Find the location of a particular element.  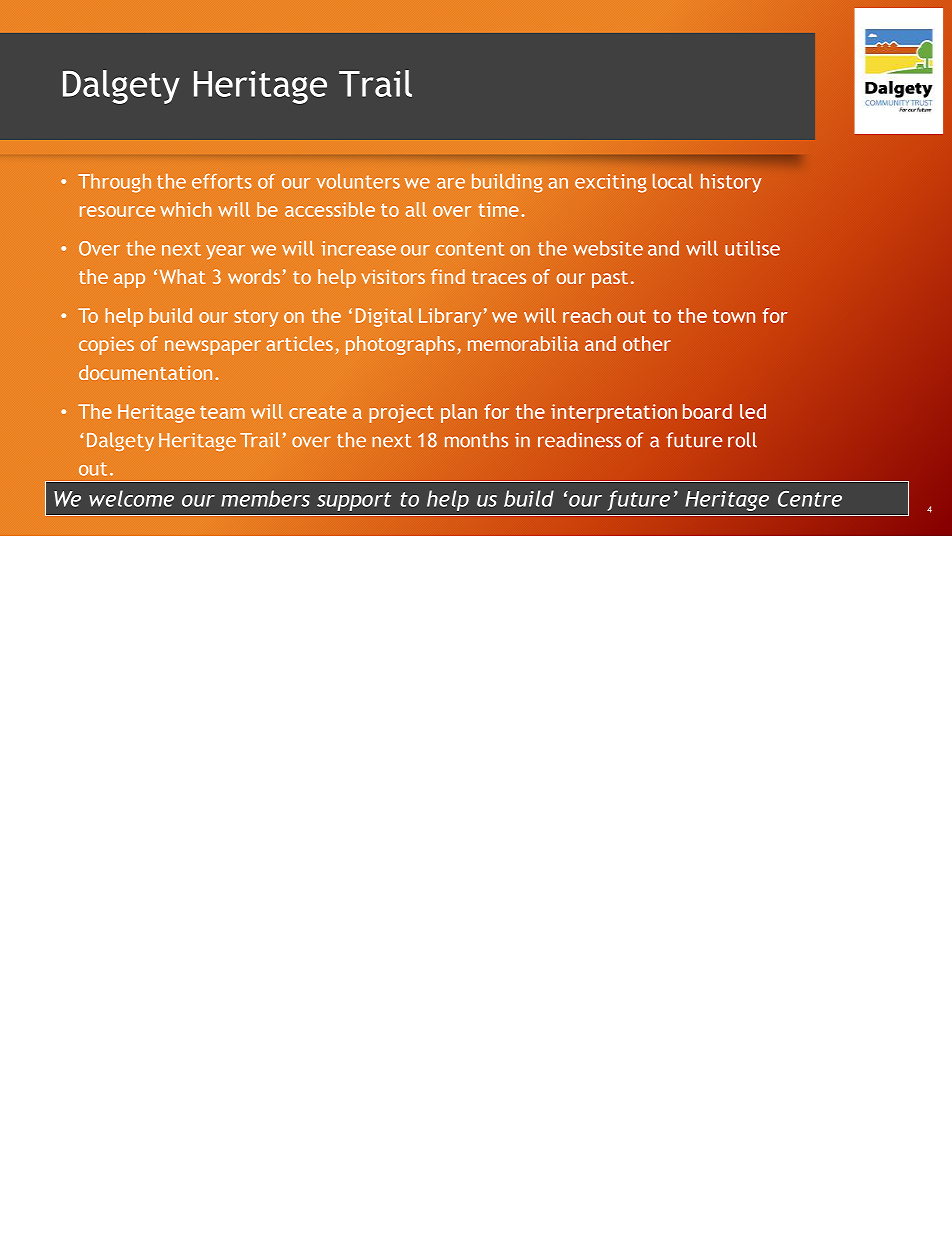

plan is located at coordinates (459, 413).
